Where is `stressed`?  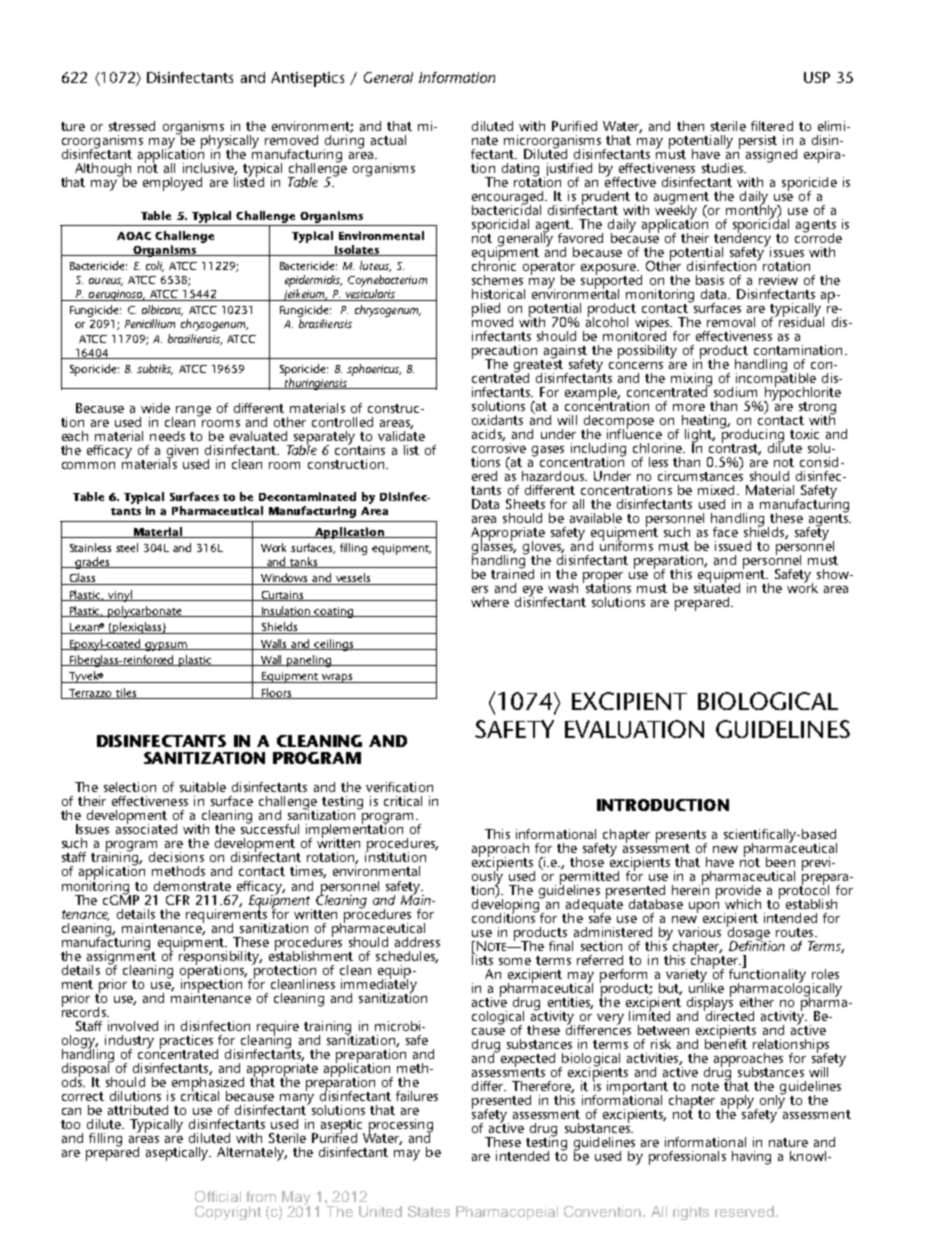
stressed is located at coordinates (132, 126).
